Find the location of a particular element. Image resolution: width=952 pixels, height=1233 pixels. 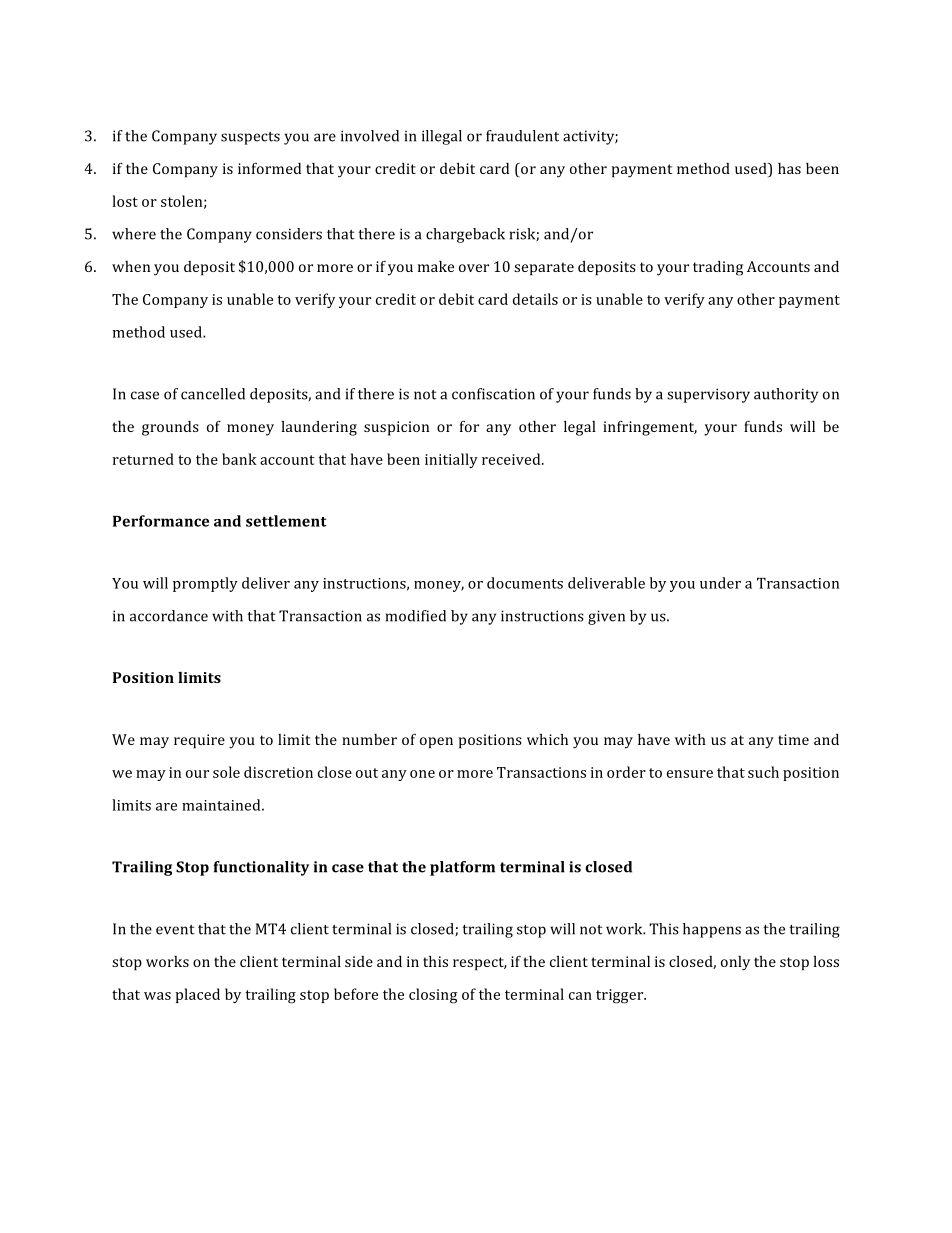

promptly is located at coordinates (205, 584).
